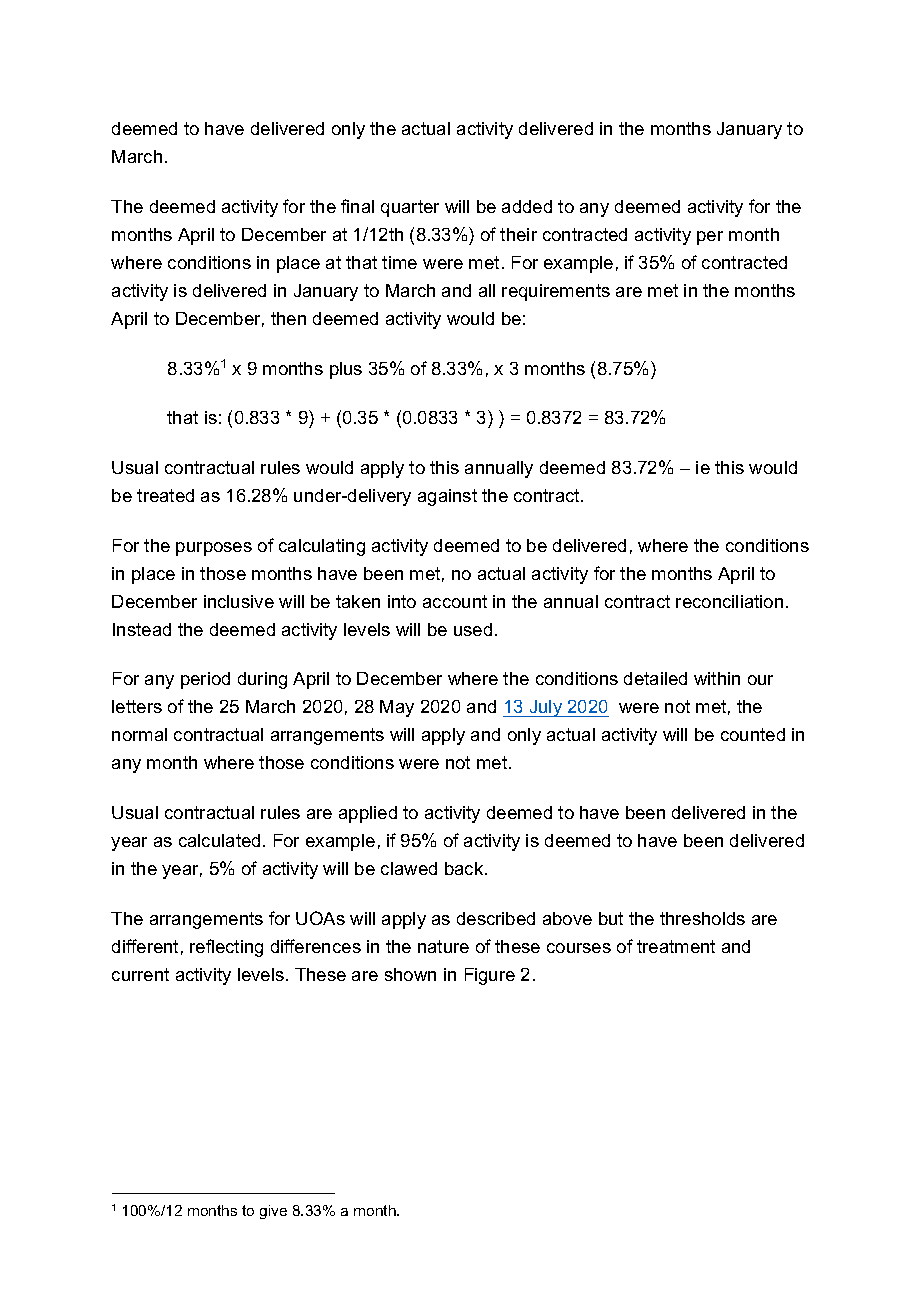 The image size is (924, 1308). I want to click on May, so click(397, 708).
